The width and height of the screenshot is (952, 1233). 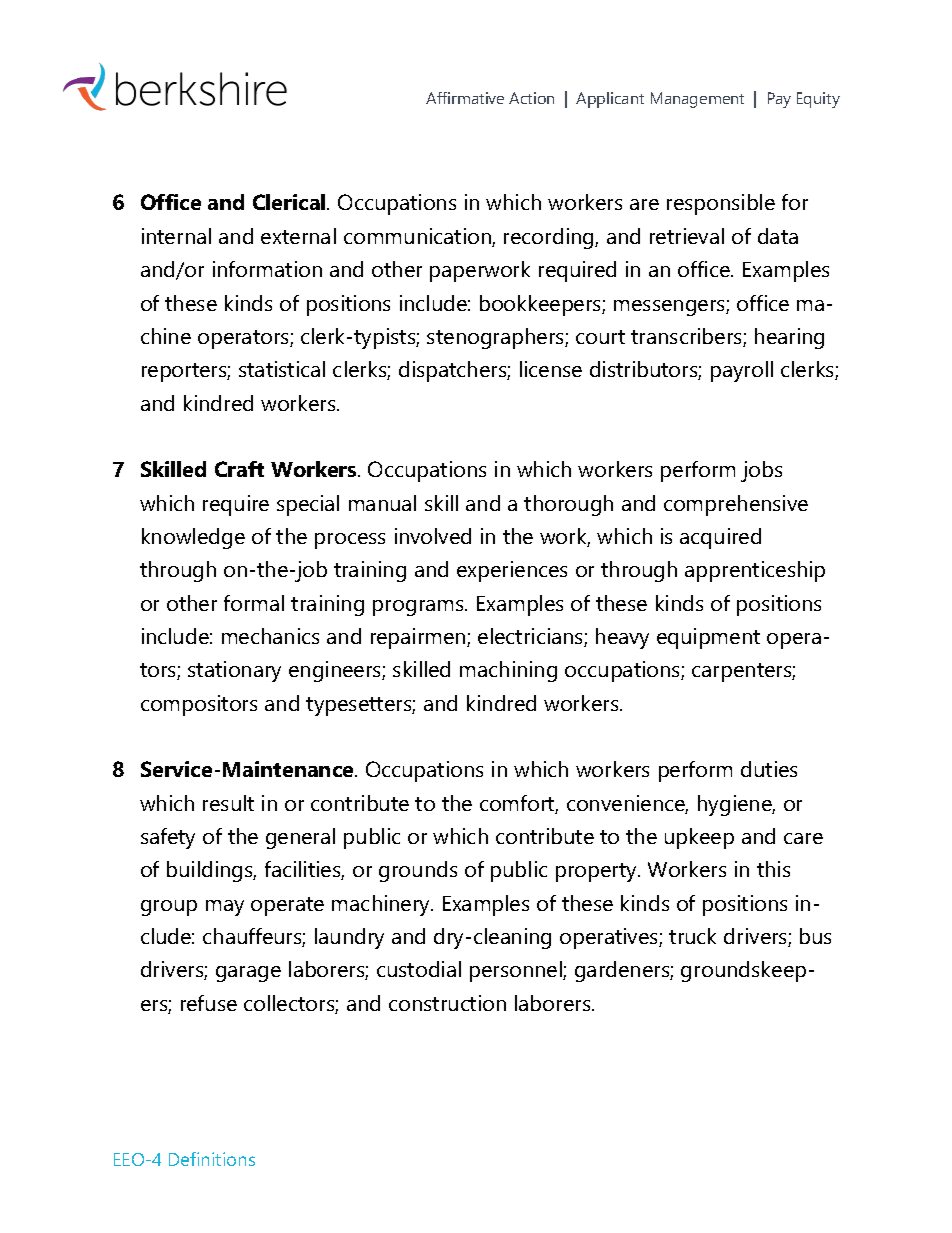 What do you see at coordinates (697, 100) in the screenshot?
I see `Management` at bounding box center [697, 100].
